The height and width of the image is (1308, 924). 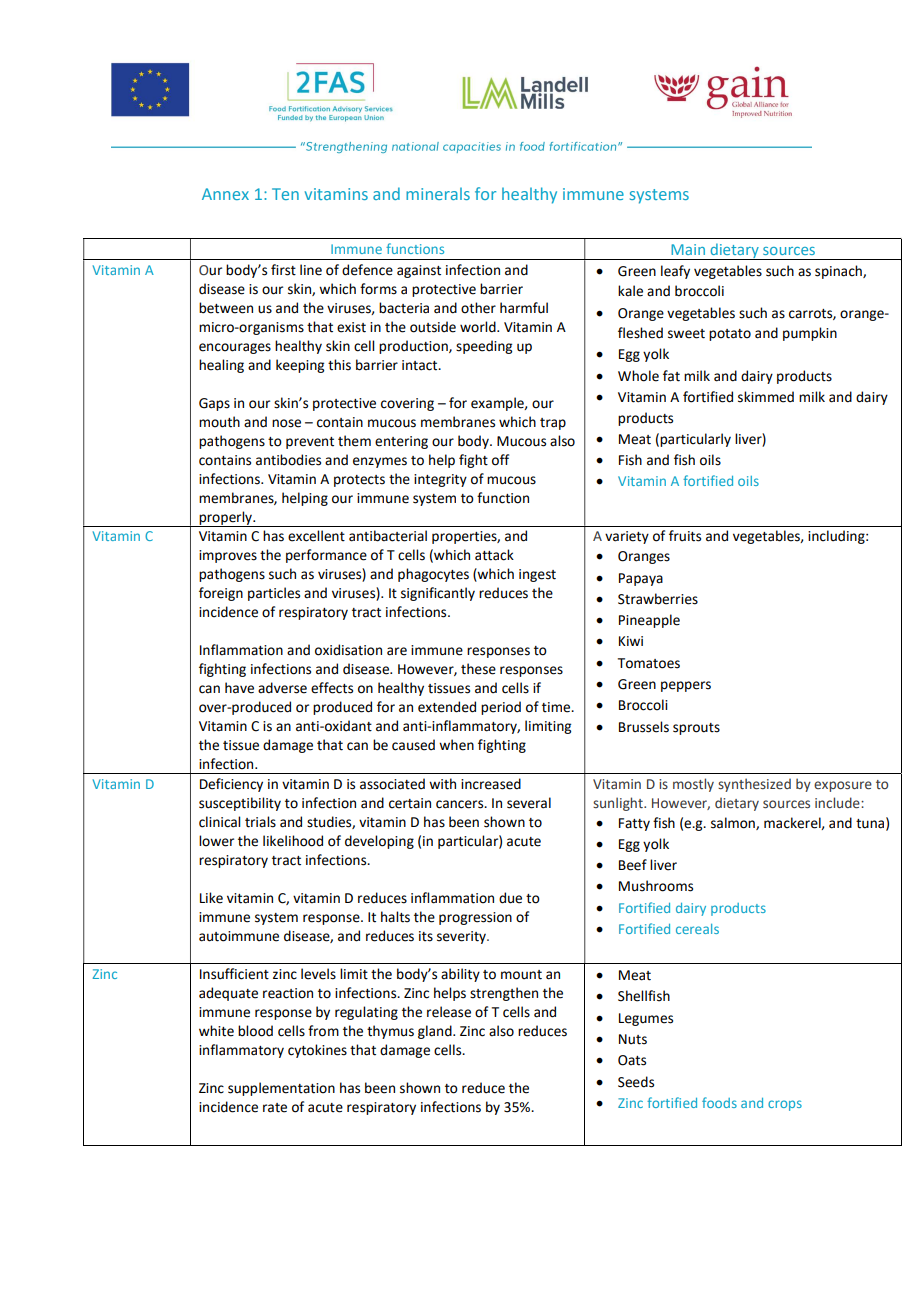 What do you see at coordinates (510, 898) in the image?
I see `due` at bounding box center [510, 898].
